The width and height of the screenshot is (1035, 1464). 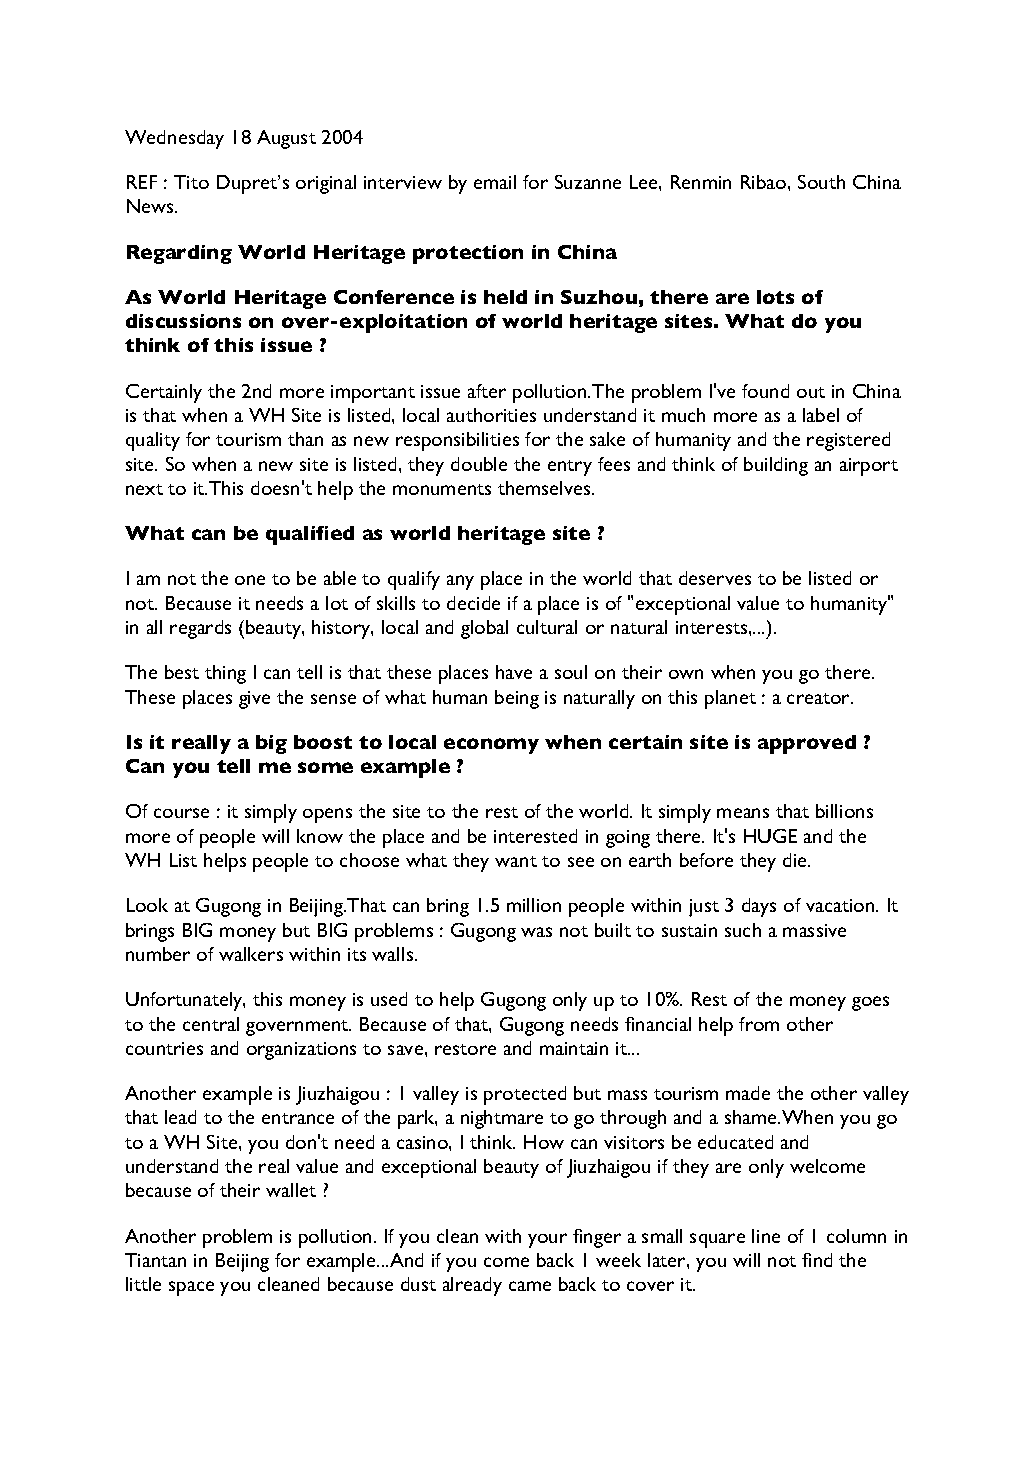 What do you see at coordinates (821, 182) in the screenshot?
I see `South` at bounding box center [821, 182].
